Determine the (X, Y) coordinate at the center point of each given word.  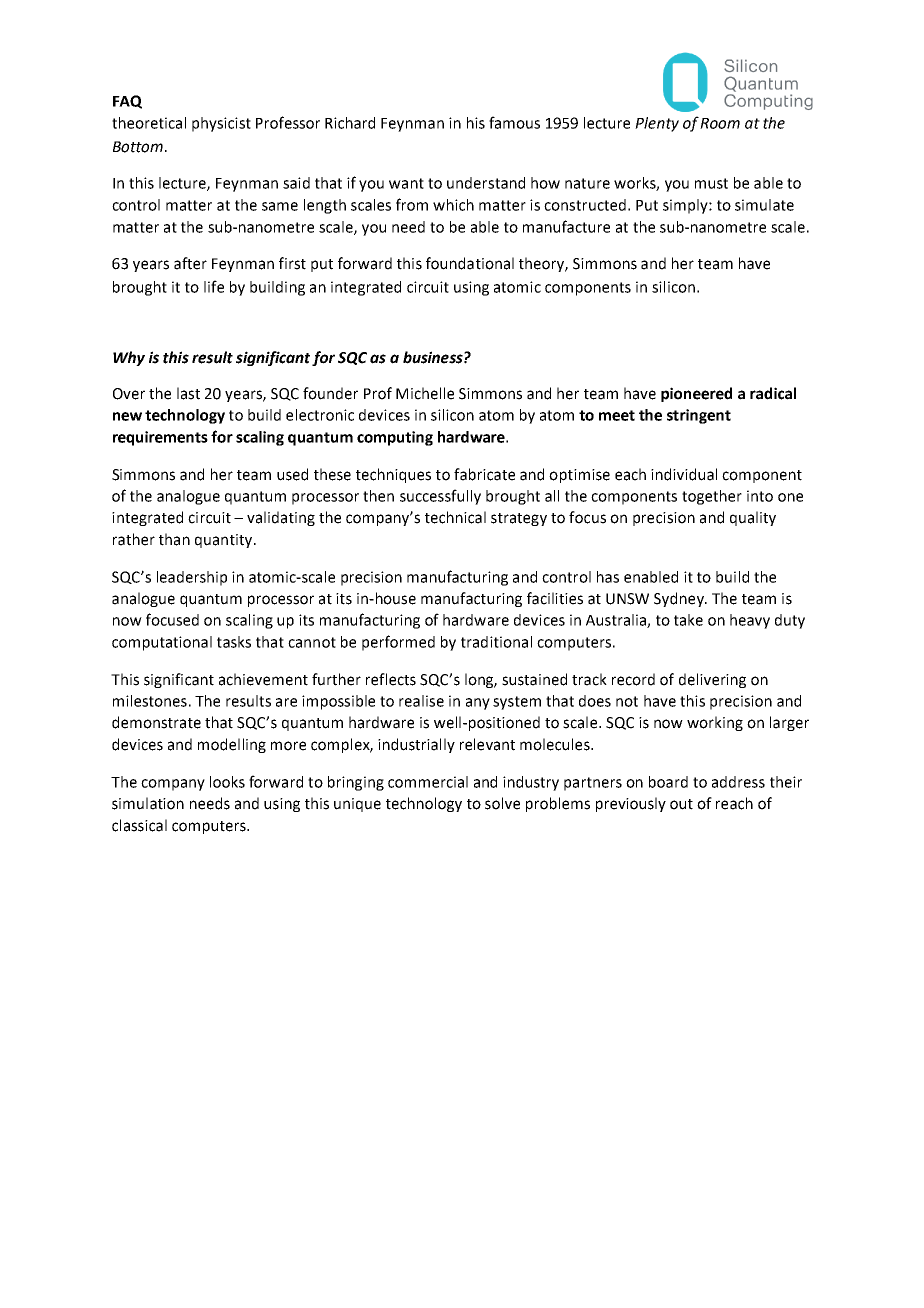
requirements (160, 438)
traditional (496, 642)
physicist (221, 124)
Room (720, 123)
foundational (470, 263)
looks (227, 782)
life (214, 286)
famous (514, 122)
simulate (764, 205)
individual (684, 474)
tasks (234, 642)
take (688, 620)
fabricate (484, 474)
